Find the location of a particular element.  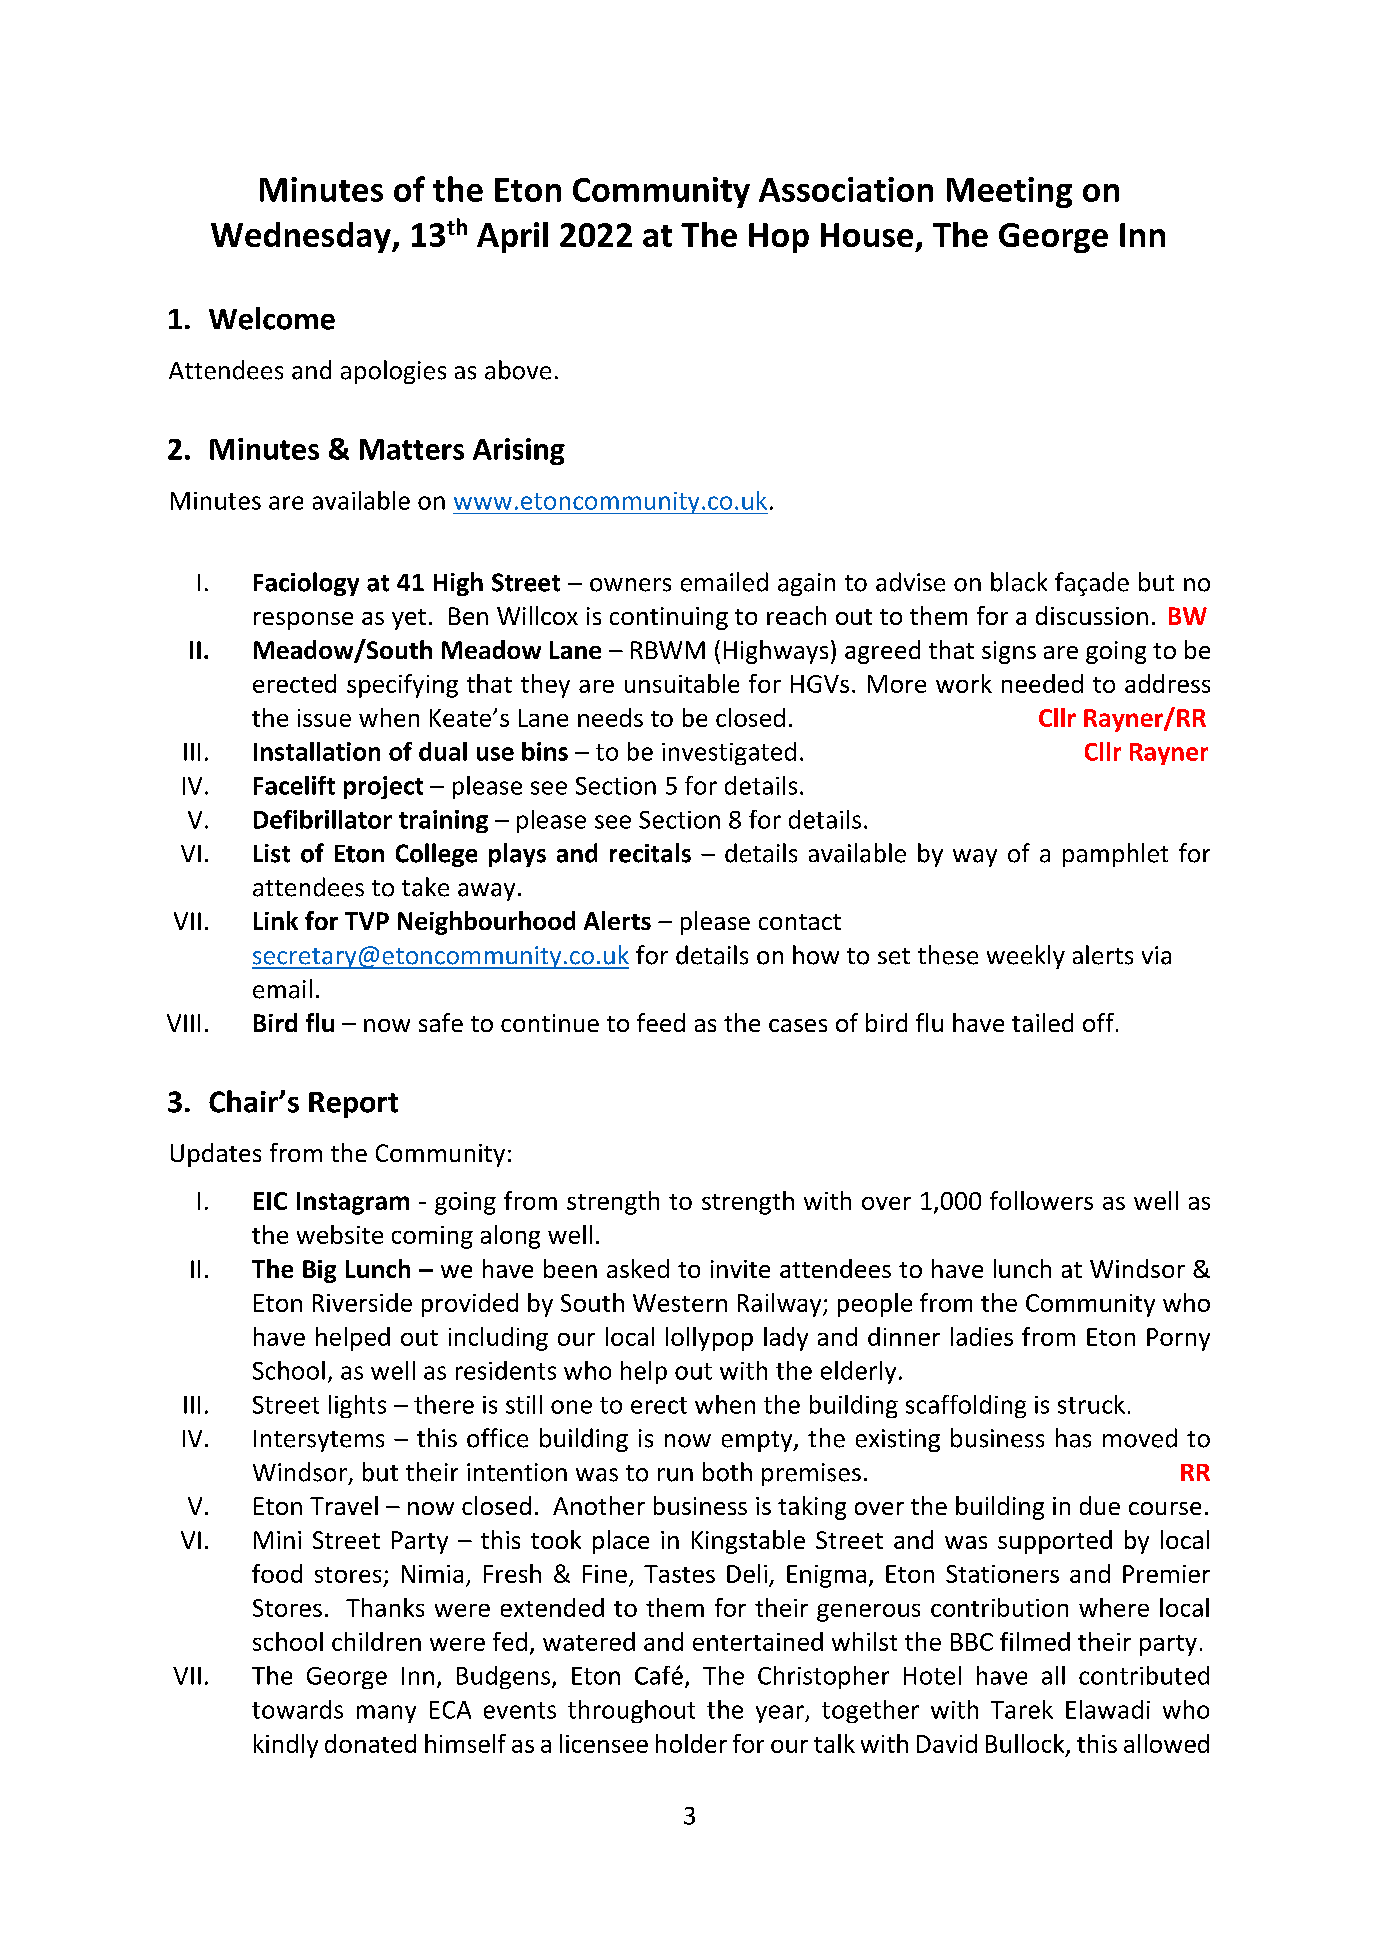

Meeting is located at coordinates (1009, 192).
